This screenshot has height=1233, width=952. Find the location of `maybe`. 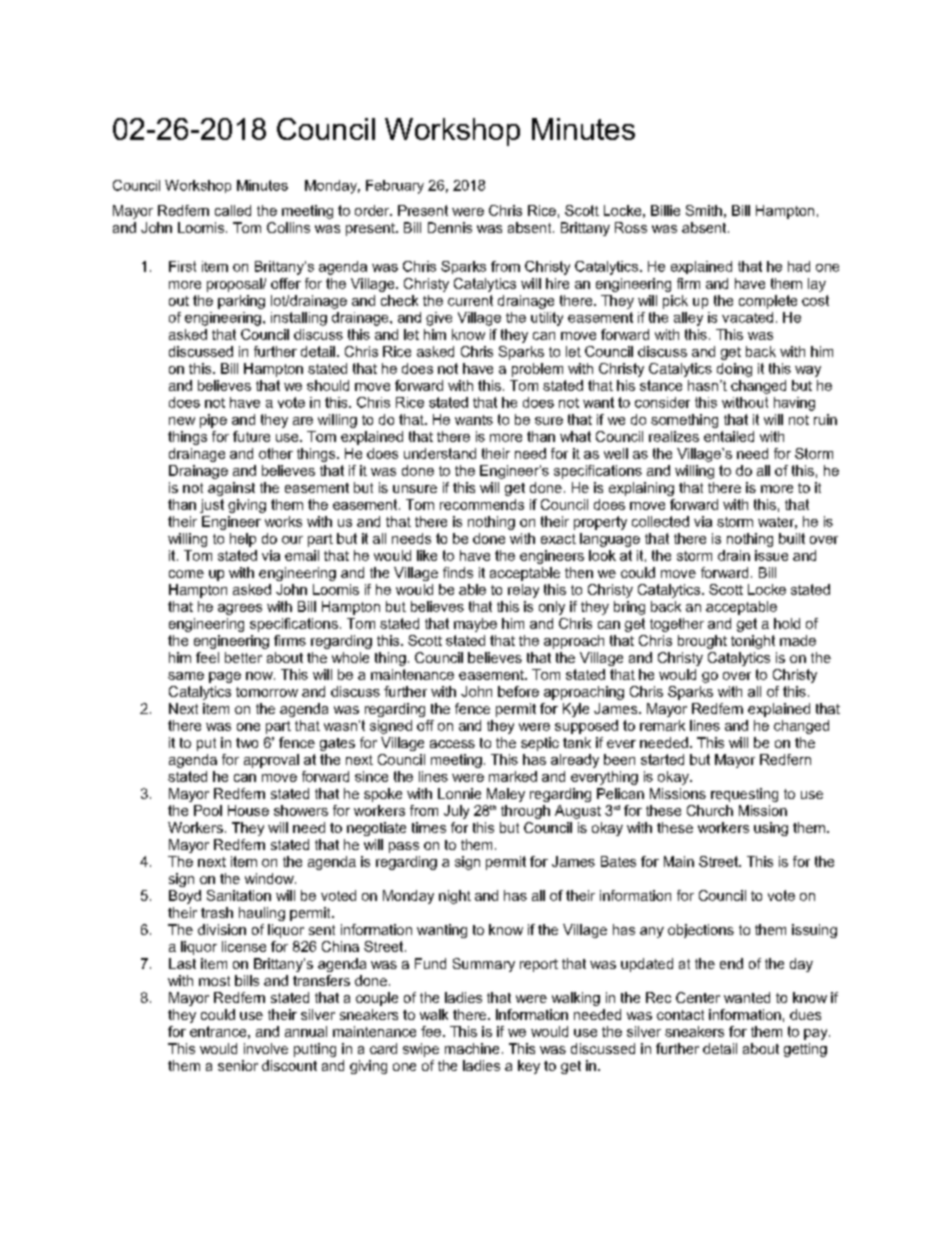

maybe is located at coordinates (475, 625).
